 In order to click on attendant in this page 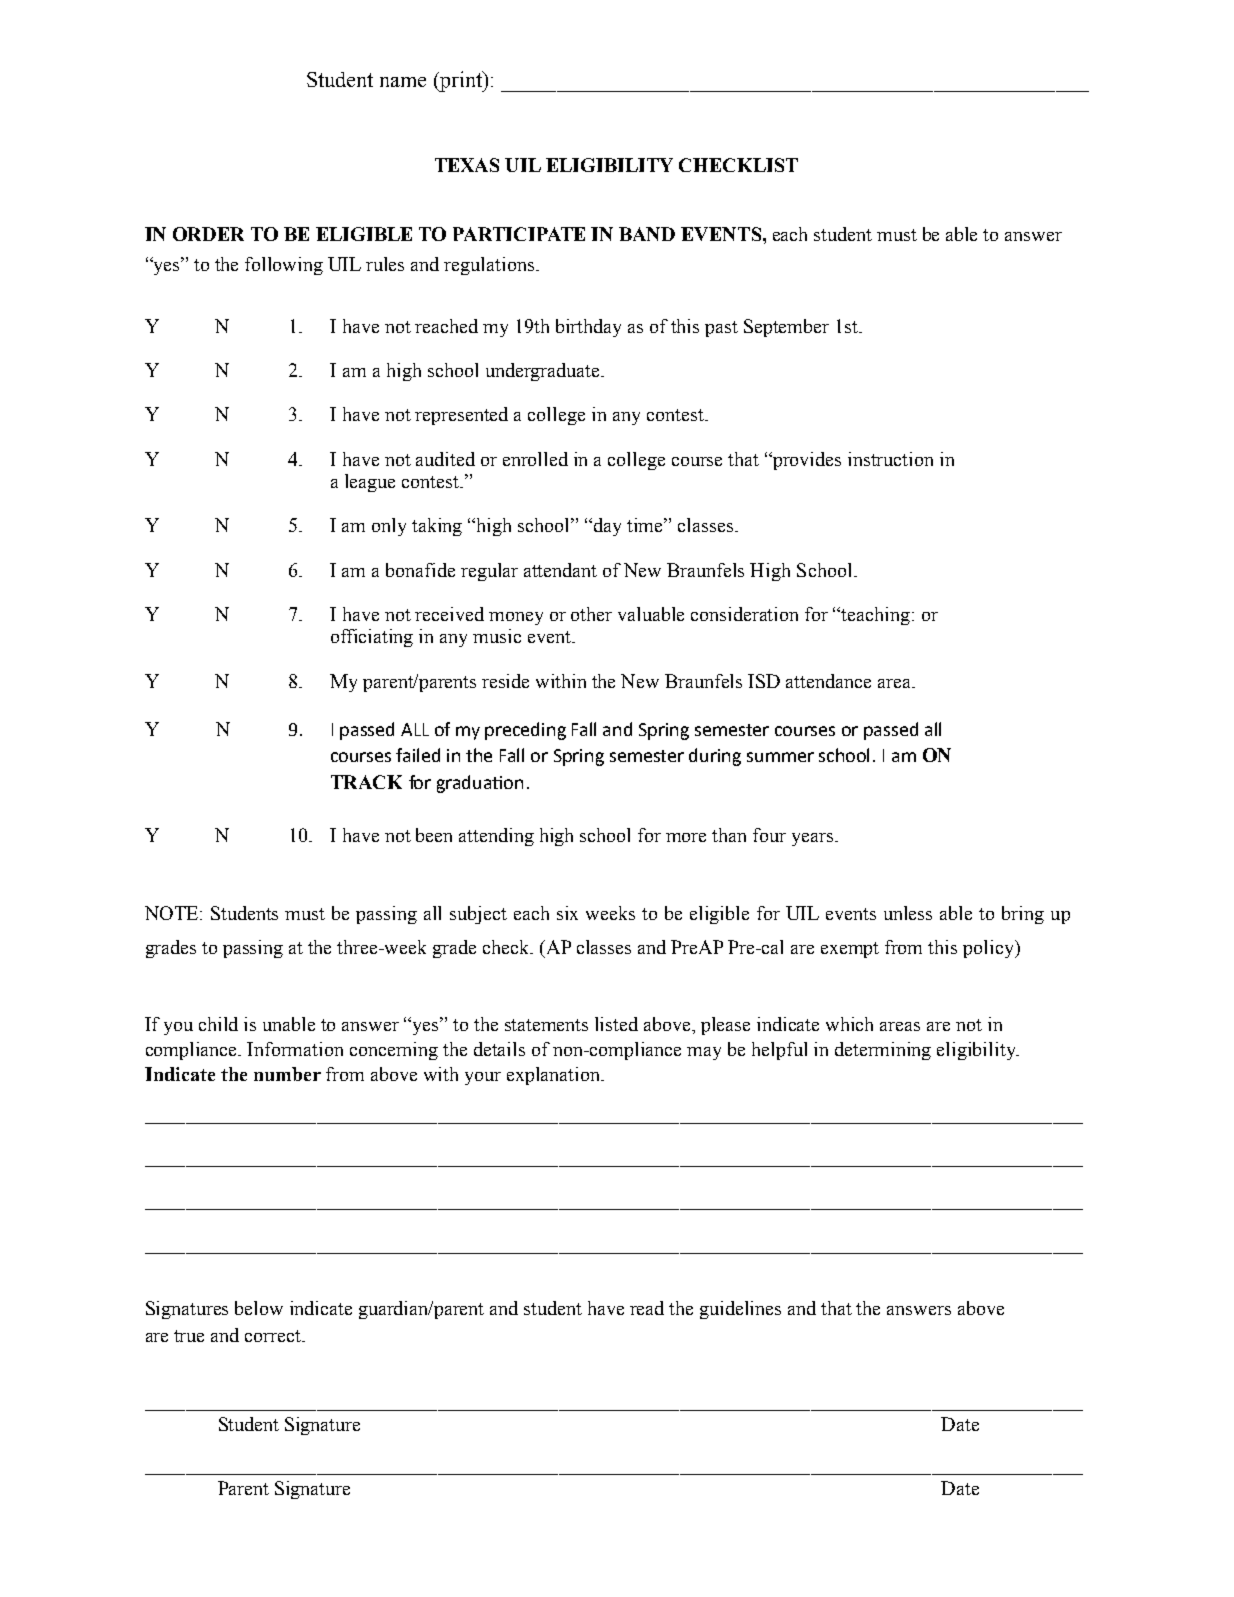, I will do `click(560, 570)`.
